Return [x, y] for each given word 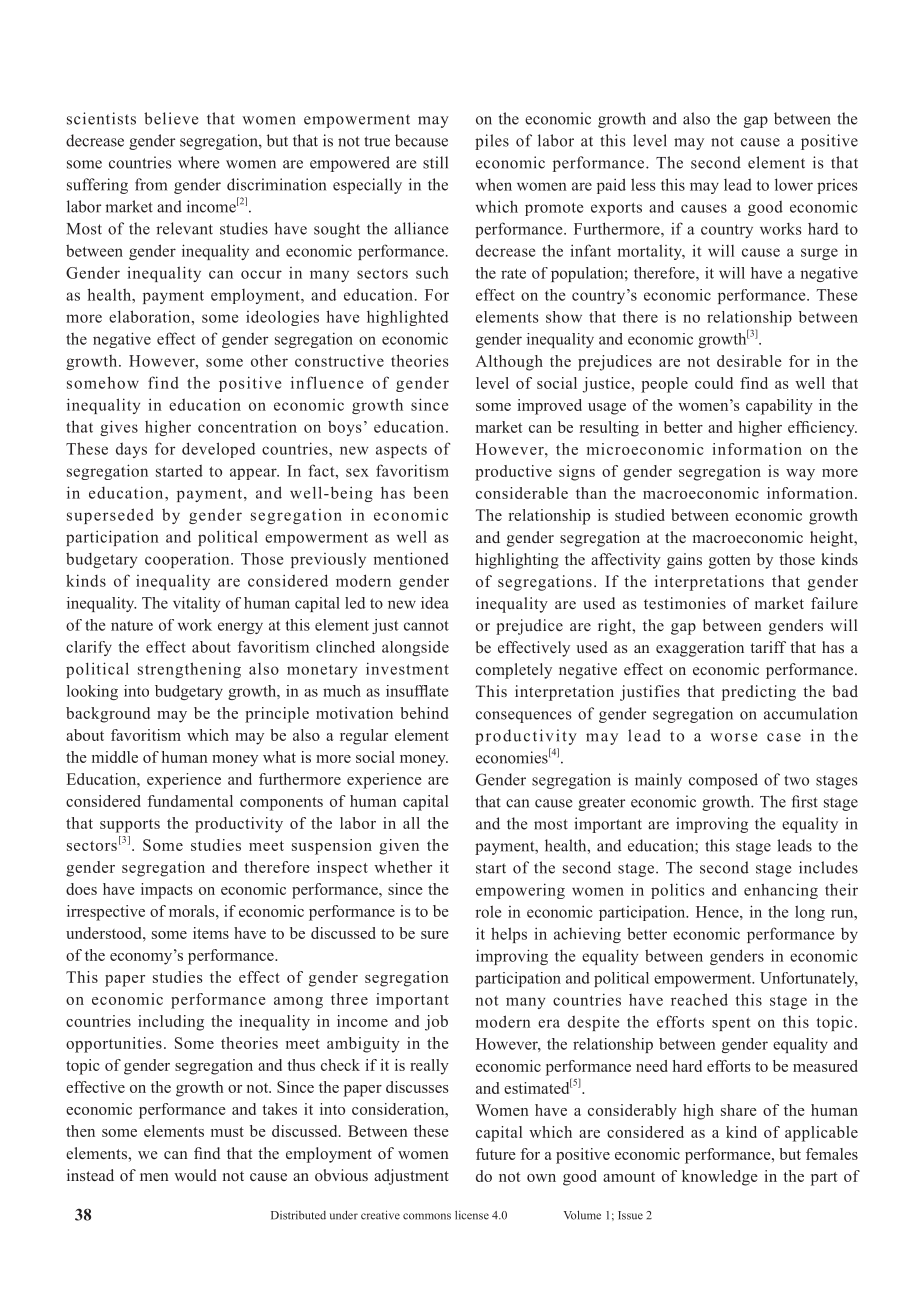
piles [492, 142]
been [431, 492]
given [399, 847]
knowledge [720, 1178]
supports [130, 826]
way [800, 475]
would [195, 1175]
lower [794, 184]
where [198, 162]
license [472, 1215]
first [805, 801]
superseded [110, 516]
